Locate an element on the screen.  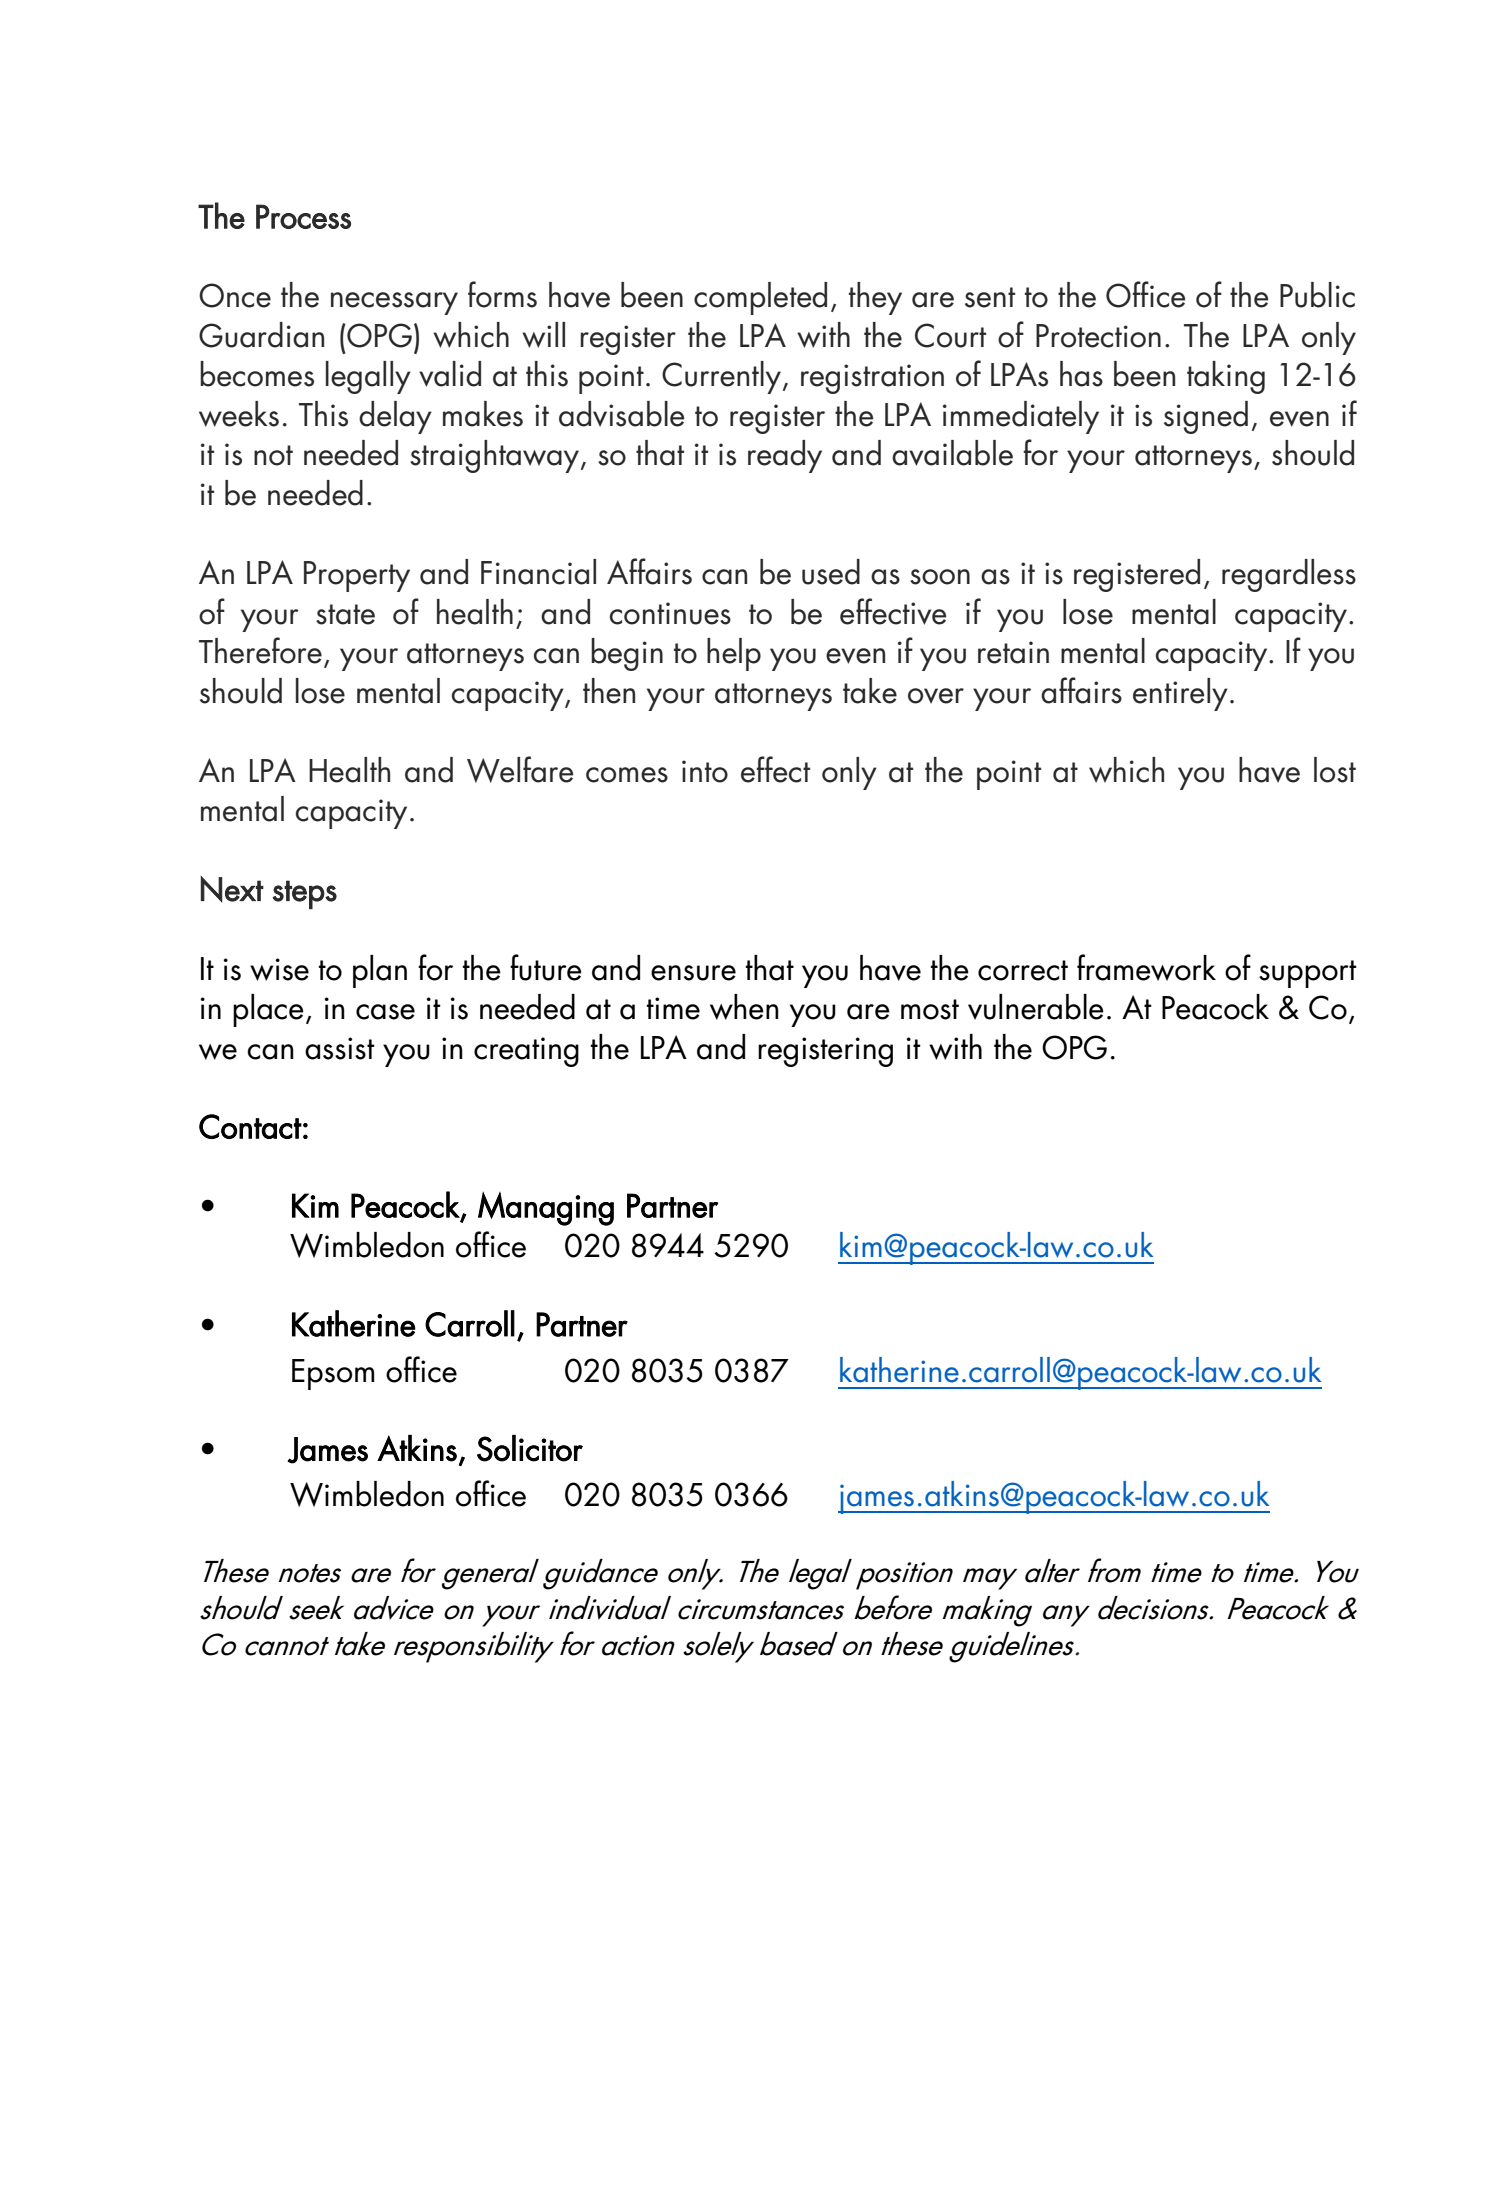
framework is located at coordinates (1146, 967).
